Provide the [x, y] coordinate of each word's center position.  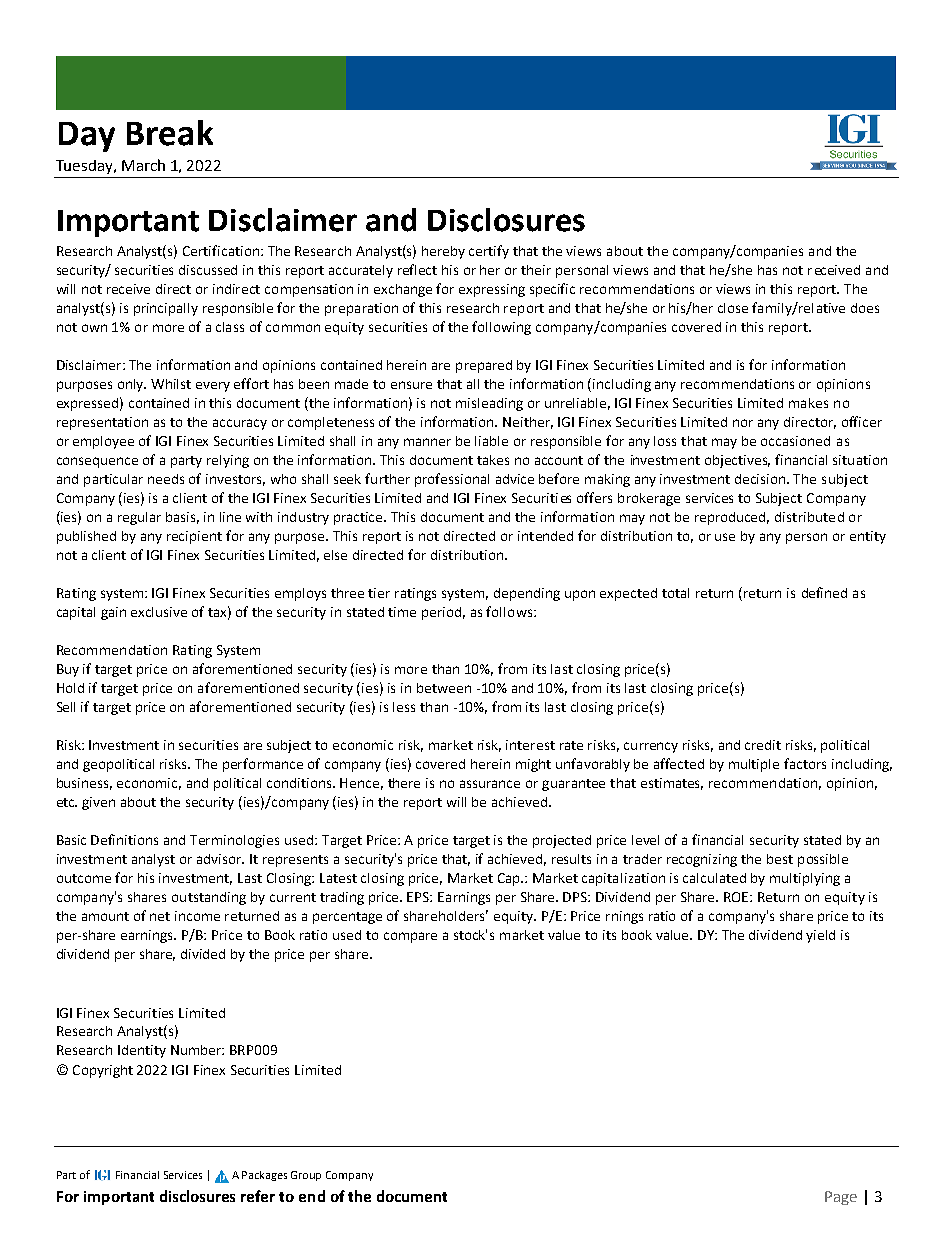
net [160, 916]
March [143, 165]
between [444, 688]
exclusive [159, 612]
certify [489, 252]
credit [763, 745]
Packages [264, 1176]
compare [410, 937]
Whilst [171, 384]
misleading [489, 404]
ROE [737, 897]
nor [743, 423]
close [733, 308]
